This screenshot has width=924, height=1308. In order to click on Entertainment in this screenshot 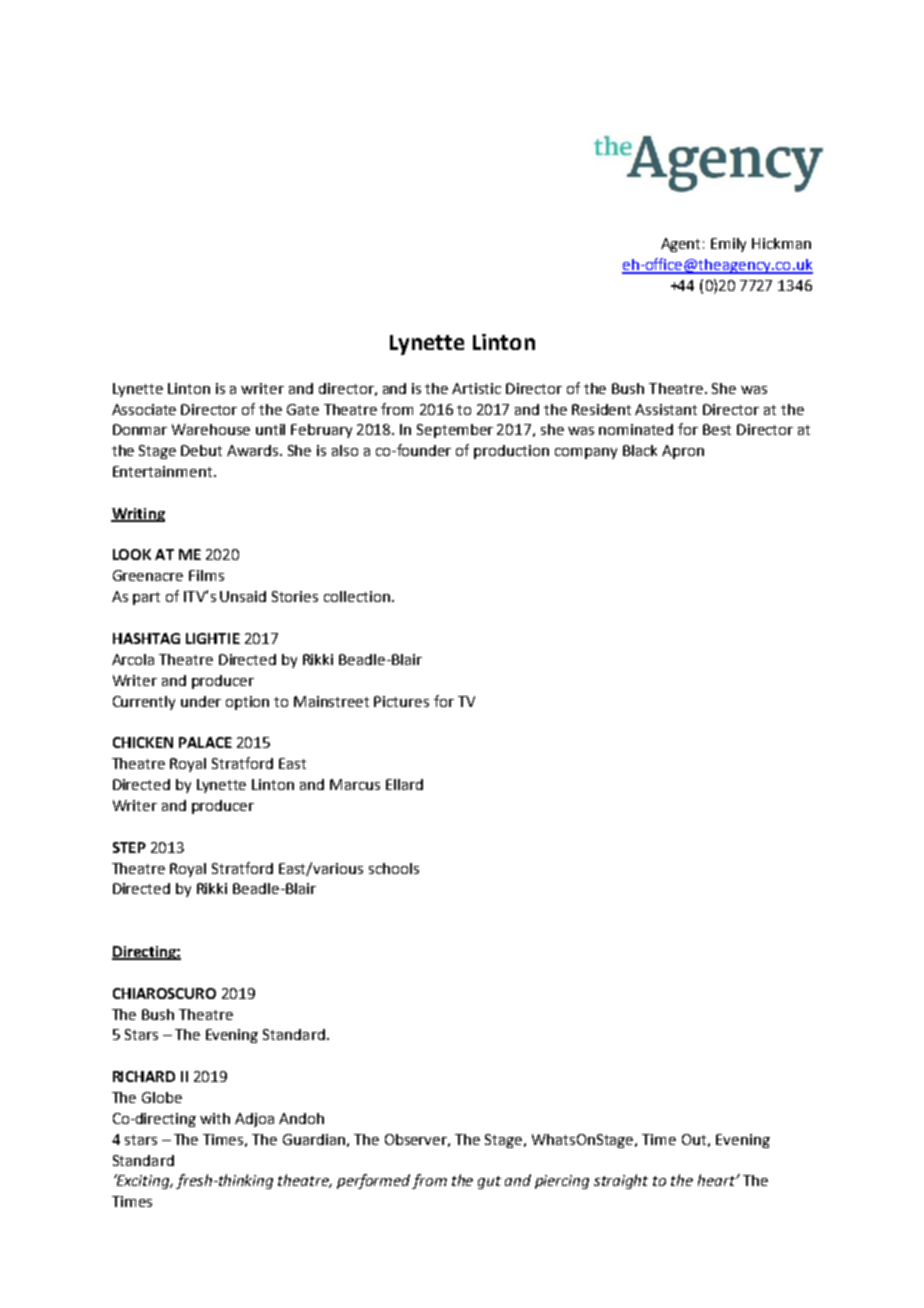, I will do `click(164, 471)`.
